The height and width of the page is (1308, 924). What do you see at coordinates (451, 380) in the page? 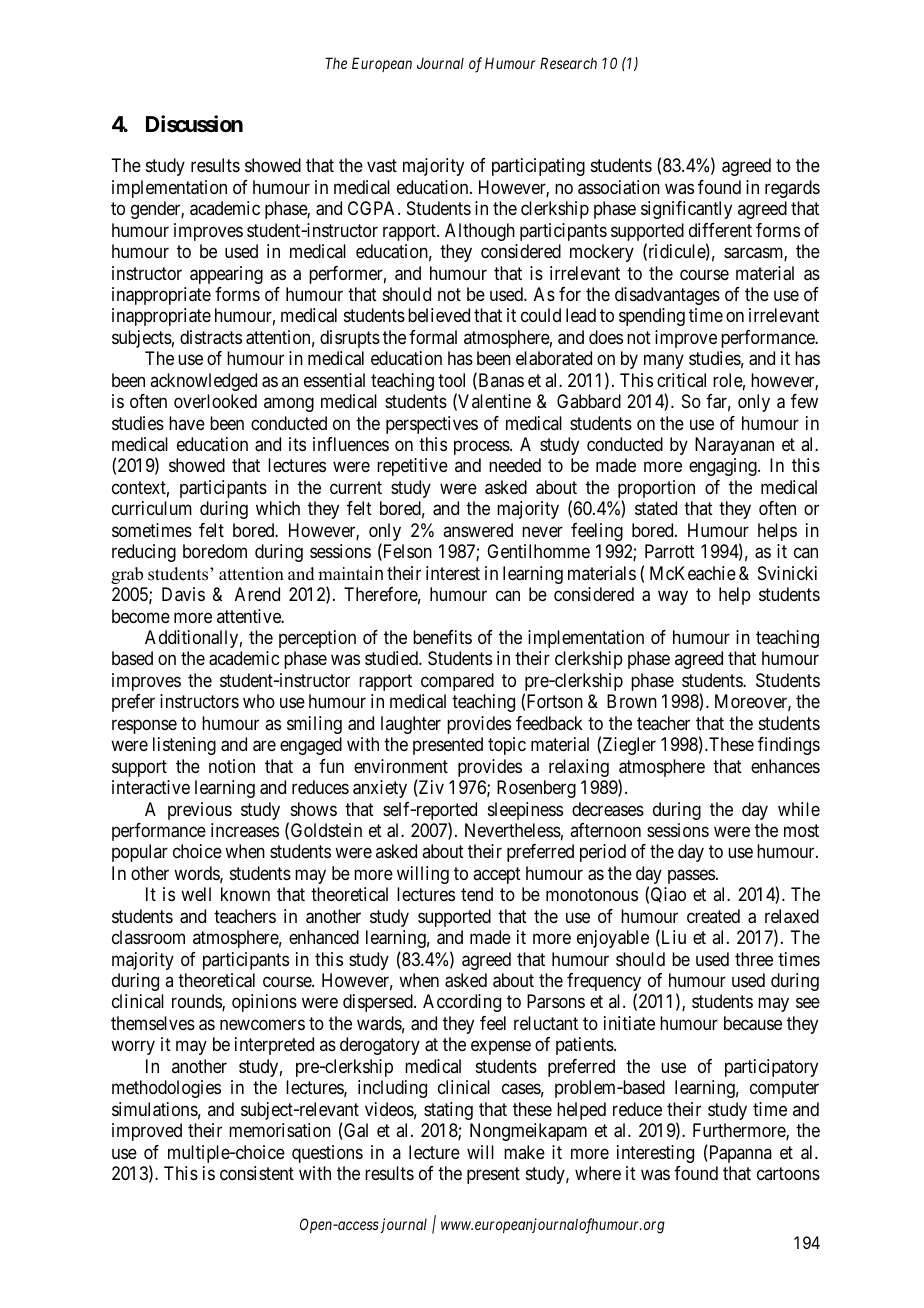
I see `tool` at bounding box center [451, 380].
